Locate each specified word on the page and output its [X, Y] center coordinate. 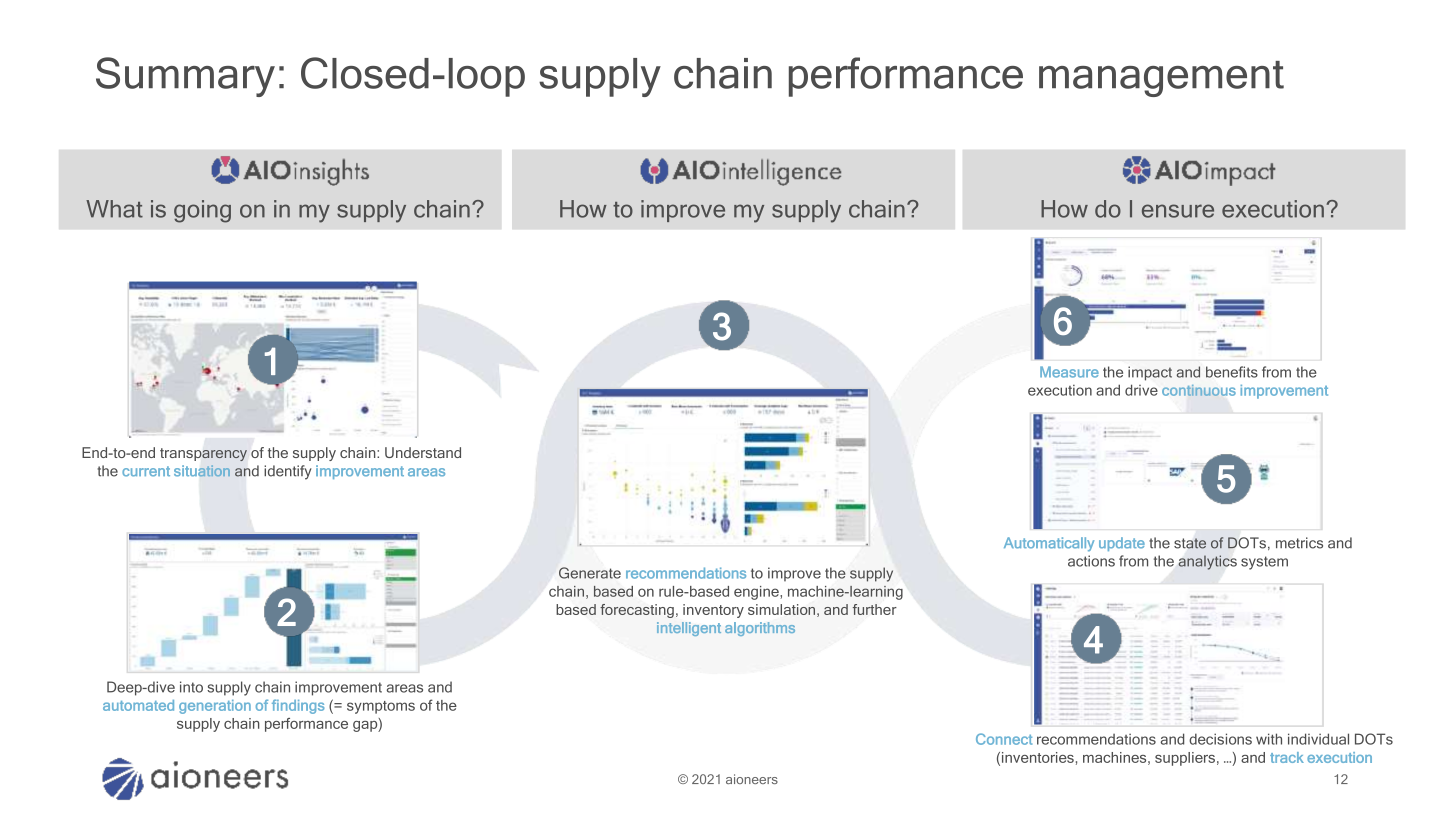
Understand [423, 452]
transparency [203, 454]
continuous [1199, 390]
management [1161, 79]
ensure [1178, 211]
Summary [185, 77]
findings [298, 706]
